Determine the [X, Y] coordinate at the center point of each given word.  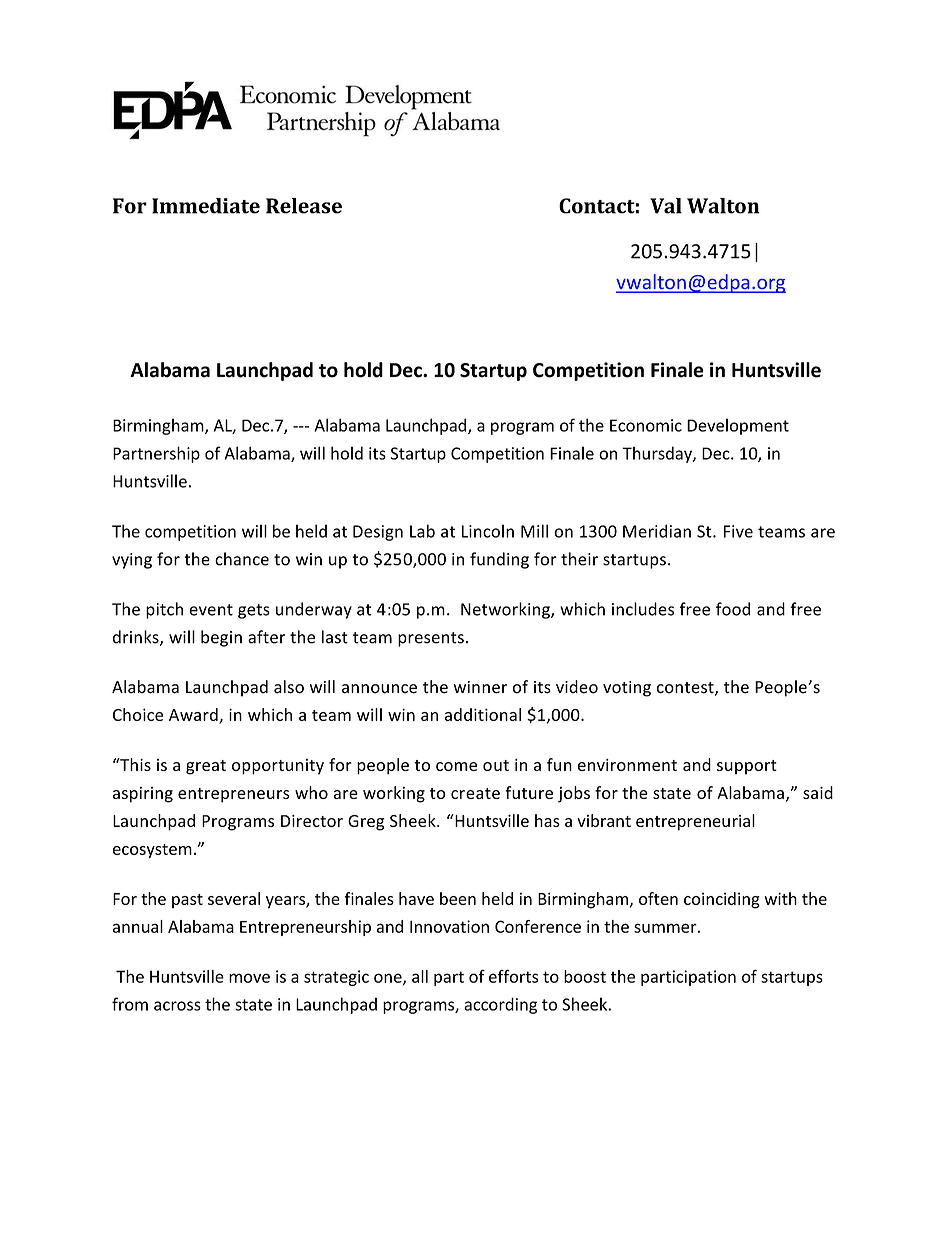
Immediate [206, 206]
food [733, 609]
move [249, 978]
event [211, 610]
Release [304, 206]
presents [431, 639]
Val [666, 206]
